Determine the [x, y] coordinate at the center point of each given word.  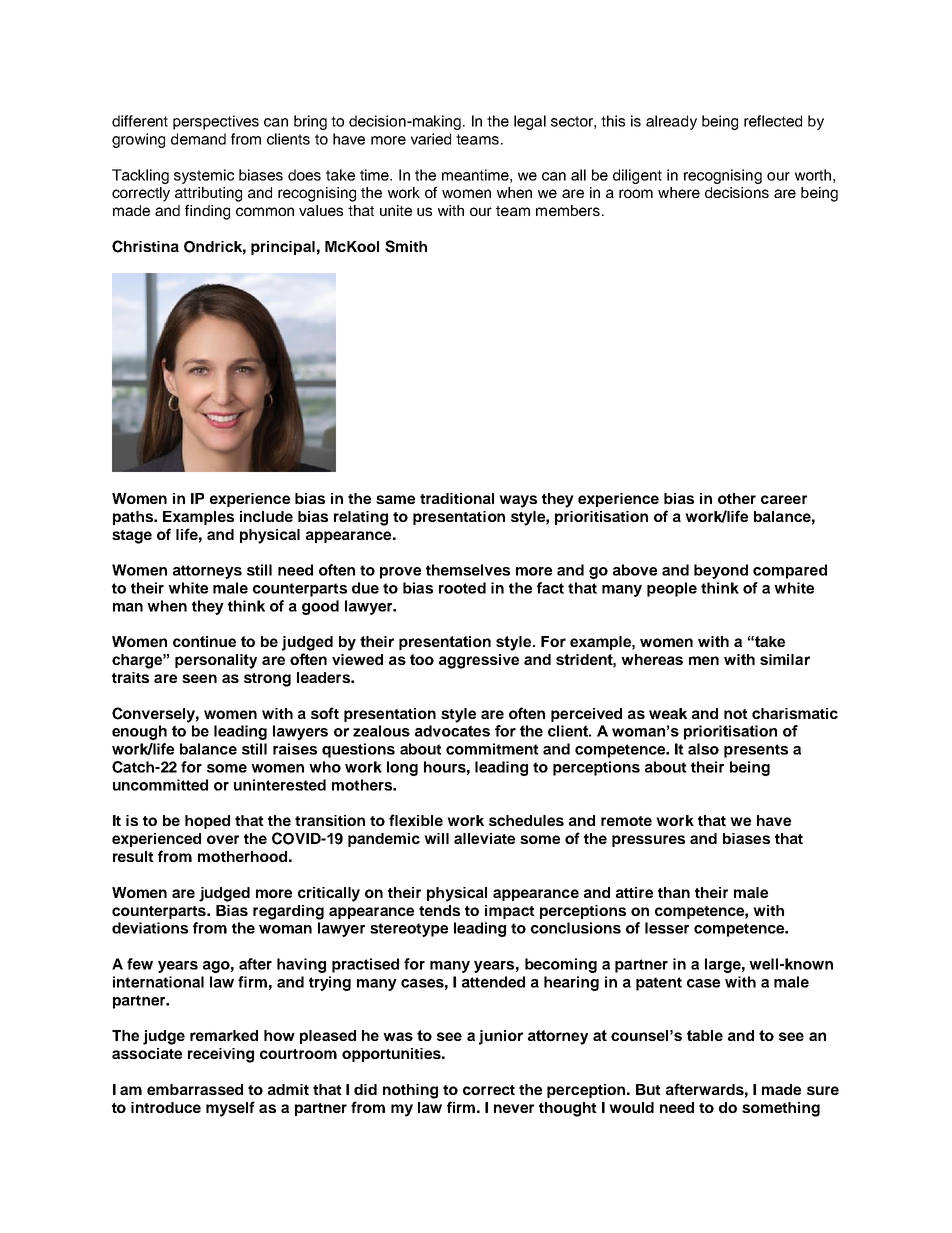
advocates [452, 731]
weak [668, 713]
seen [199, 678]
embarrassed [195, 1089]
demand [198, 139]
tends [439, 910]
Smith [406, 246]
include [266, 516]
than [674, 892]
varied [431, 139]
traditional [457, 498]
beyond [721, 571]
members [568, 210]
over [223, 839]
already [671, 122]
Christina [145, 246]
